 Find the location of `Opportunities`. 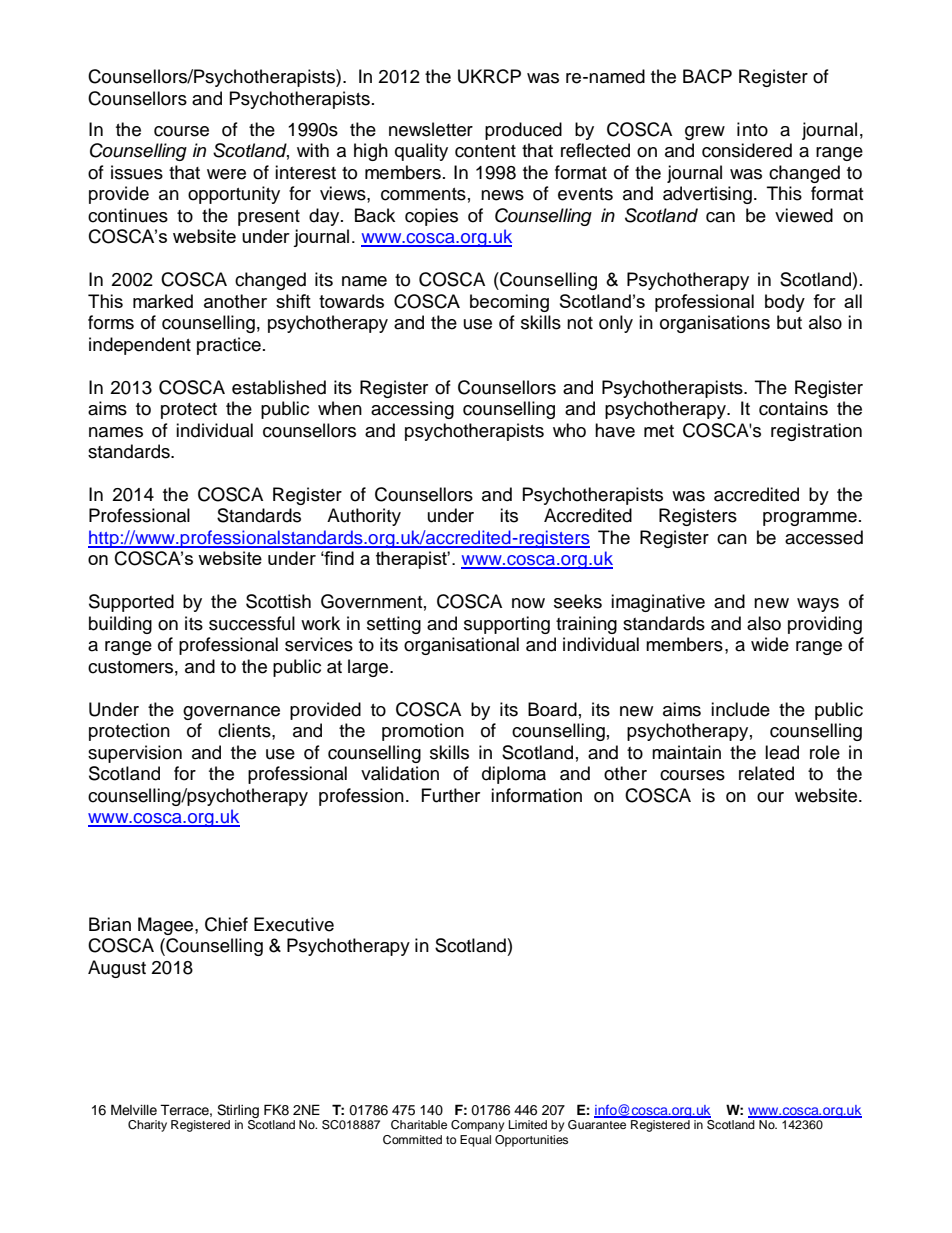

Opportunities is located at coordinates (531, 1141).
